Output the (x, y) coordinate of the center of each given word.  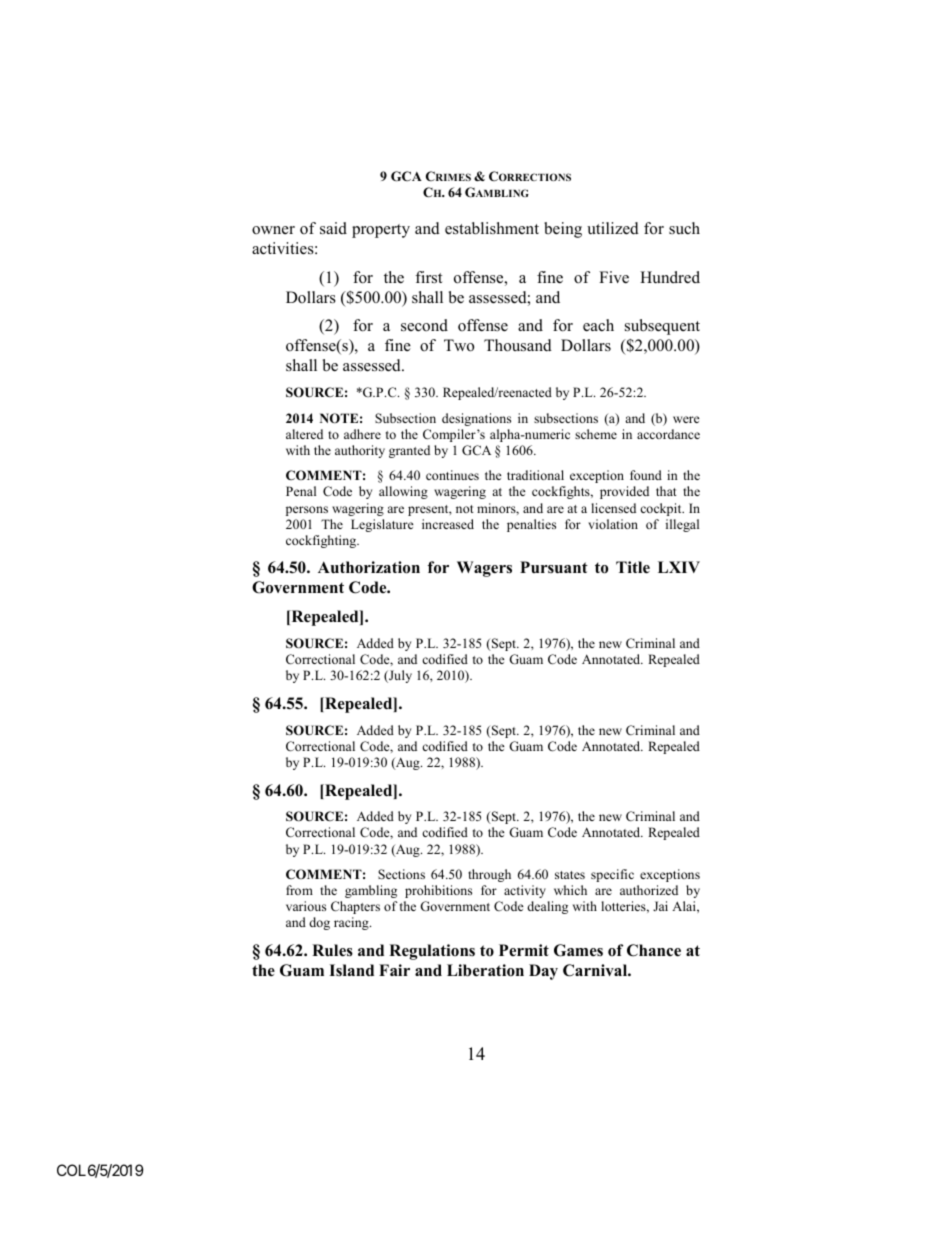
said (333, 228)
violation (613, 524)
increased (448, 524)
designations (476, 419)
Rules (332, 950)
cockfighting (322, 541)
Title (633, 567)
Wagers (484, 569)
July (399, 676)
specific (612, 875)
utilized (613, 228)
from (299, 890)
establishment (492, 228)
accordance (668, 434)
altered (304, 434)
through (489, 875)
